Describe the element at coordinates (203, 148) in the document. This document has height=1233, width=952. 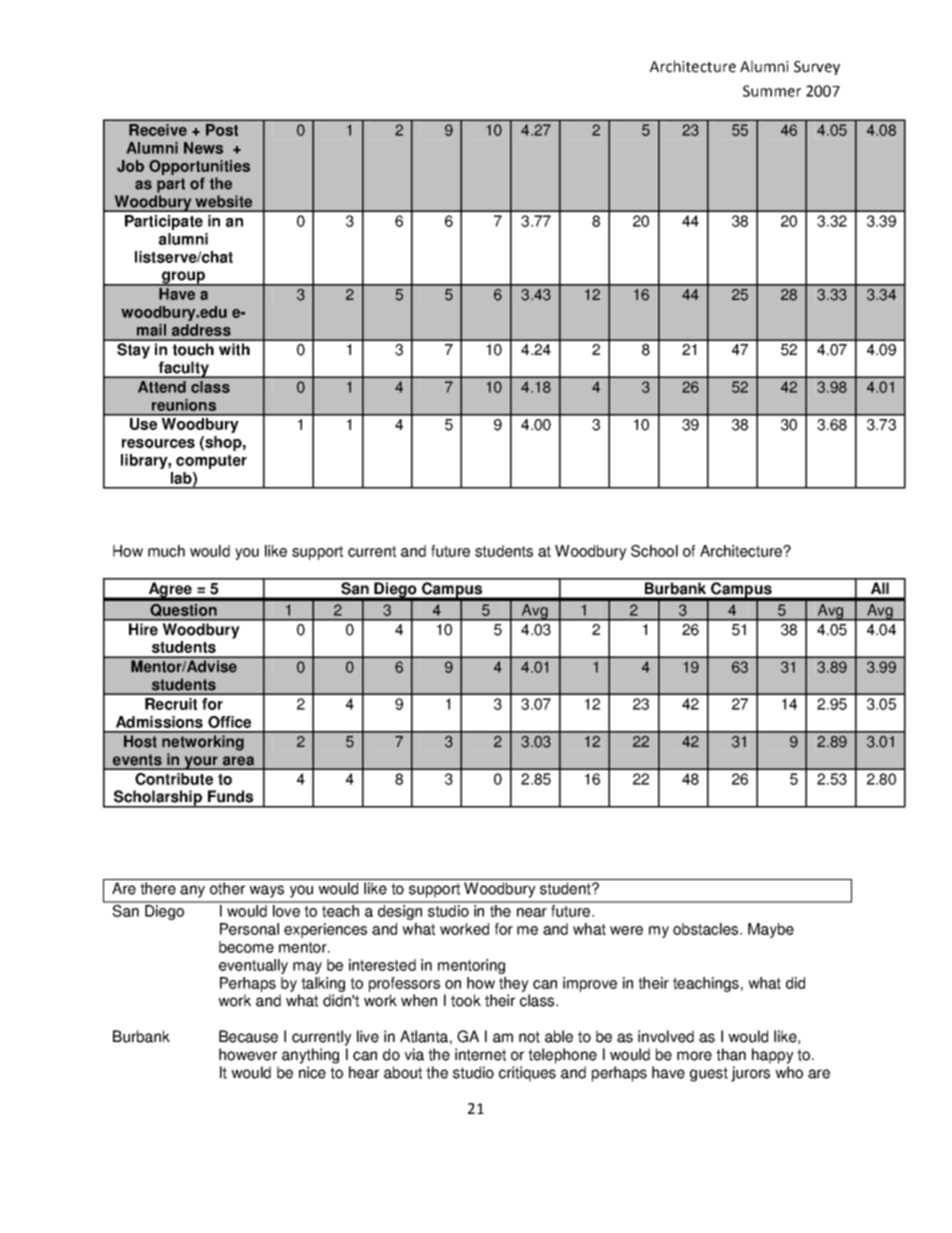
I see `News` at that location.
